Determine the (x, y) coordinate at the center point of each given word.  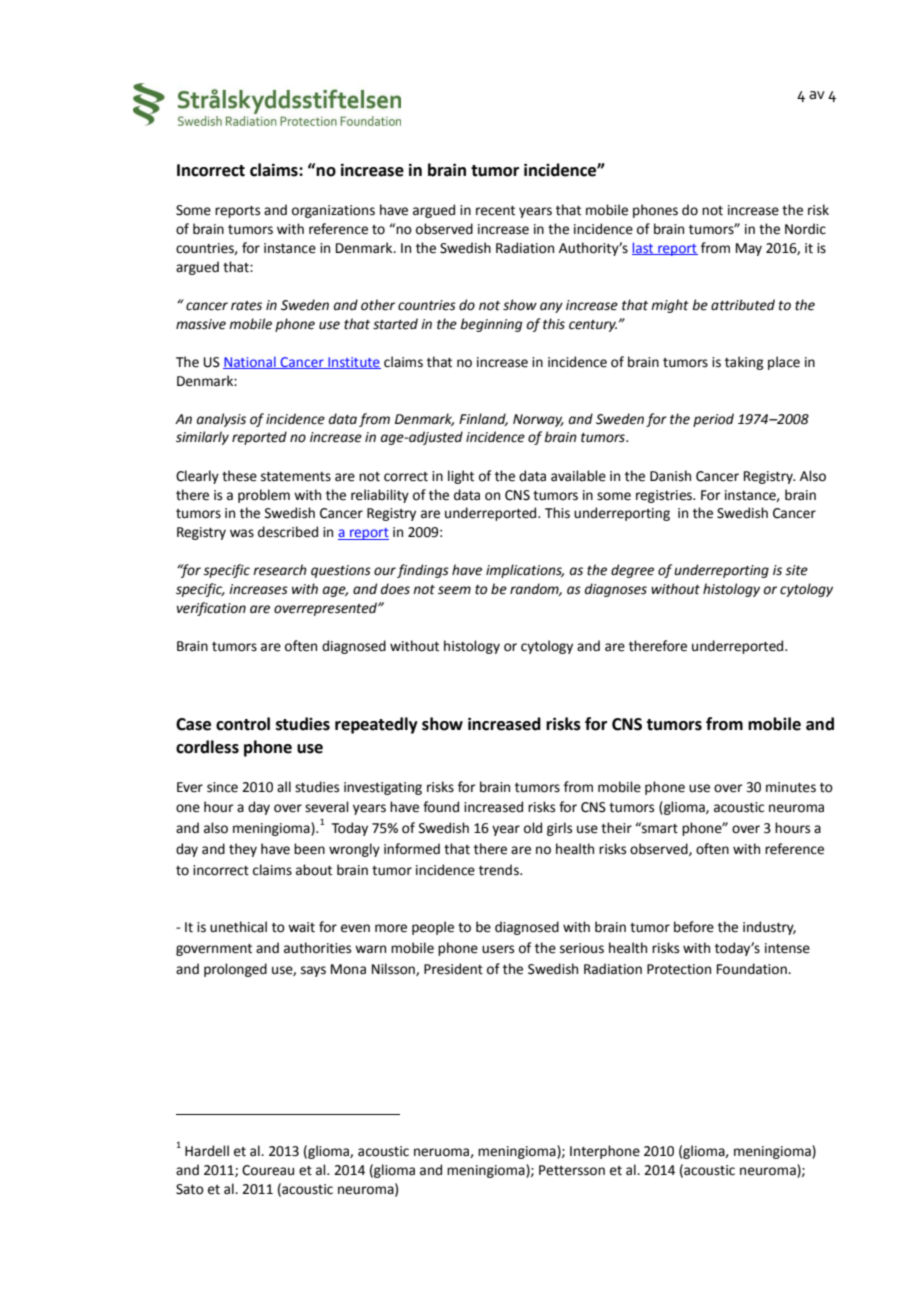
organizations (333, 211)
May (749, 249)
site (796, 570)
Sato (190, 1189)
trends (500, 870)
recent (495, 211)
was (242, 533)
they (243, 850)
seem (454, 590)
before (694, 927)
